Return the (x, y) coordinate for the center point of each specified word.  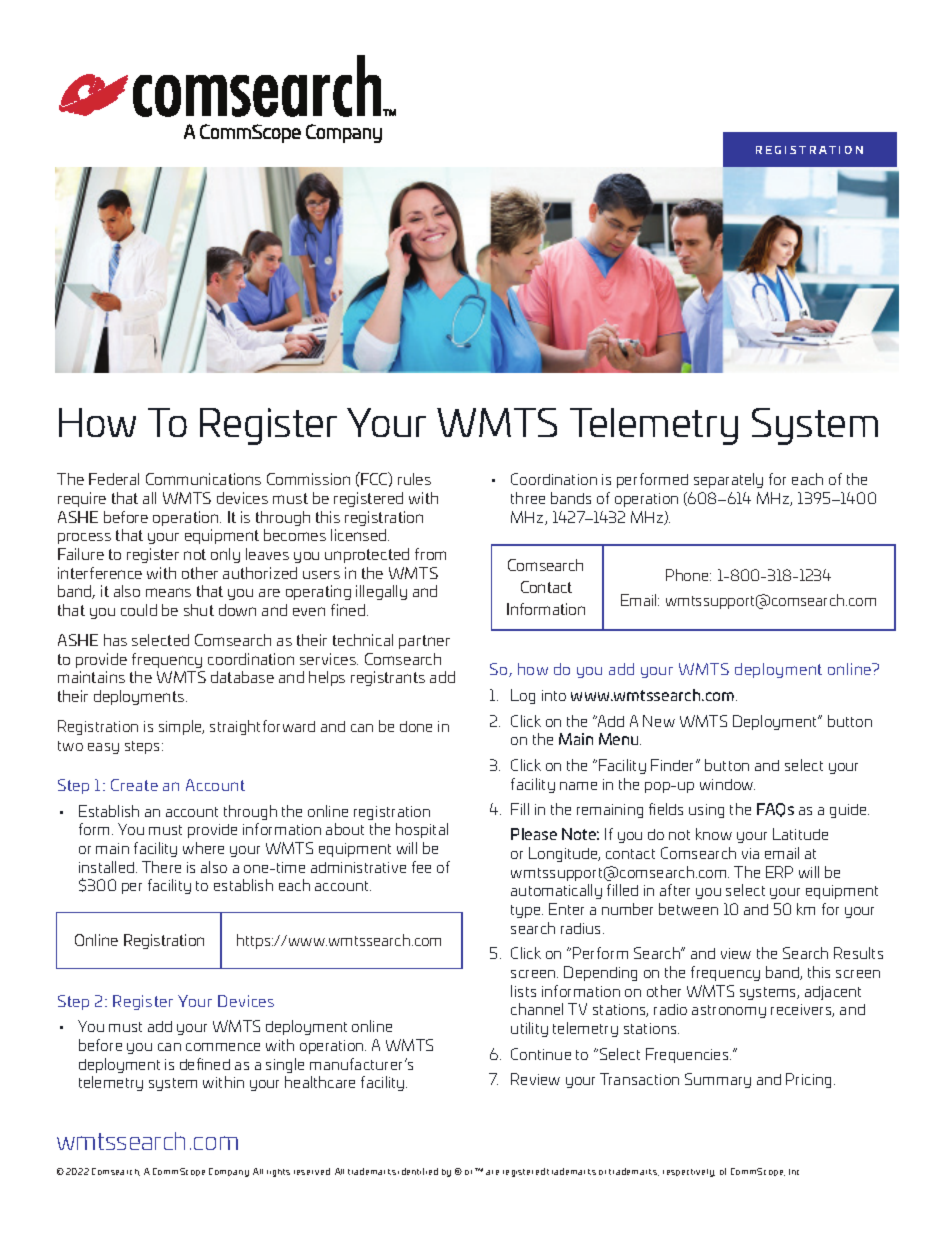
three (528, 498)
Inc (794, 1172)
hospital (422, 830)
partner (424, 642)
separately (728, 480)
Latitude (800, 834)
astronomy (729, 1011)
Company (229, 1172)
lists (523, 991)
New (659, 721)
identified (418, 1171)
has (115, 640)
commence (223, 1047)
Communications (203, 479)
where (203, 848)
